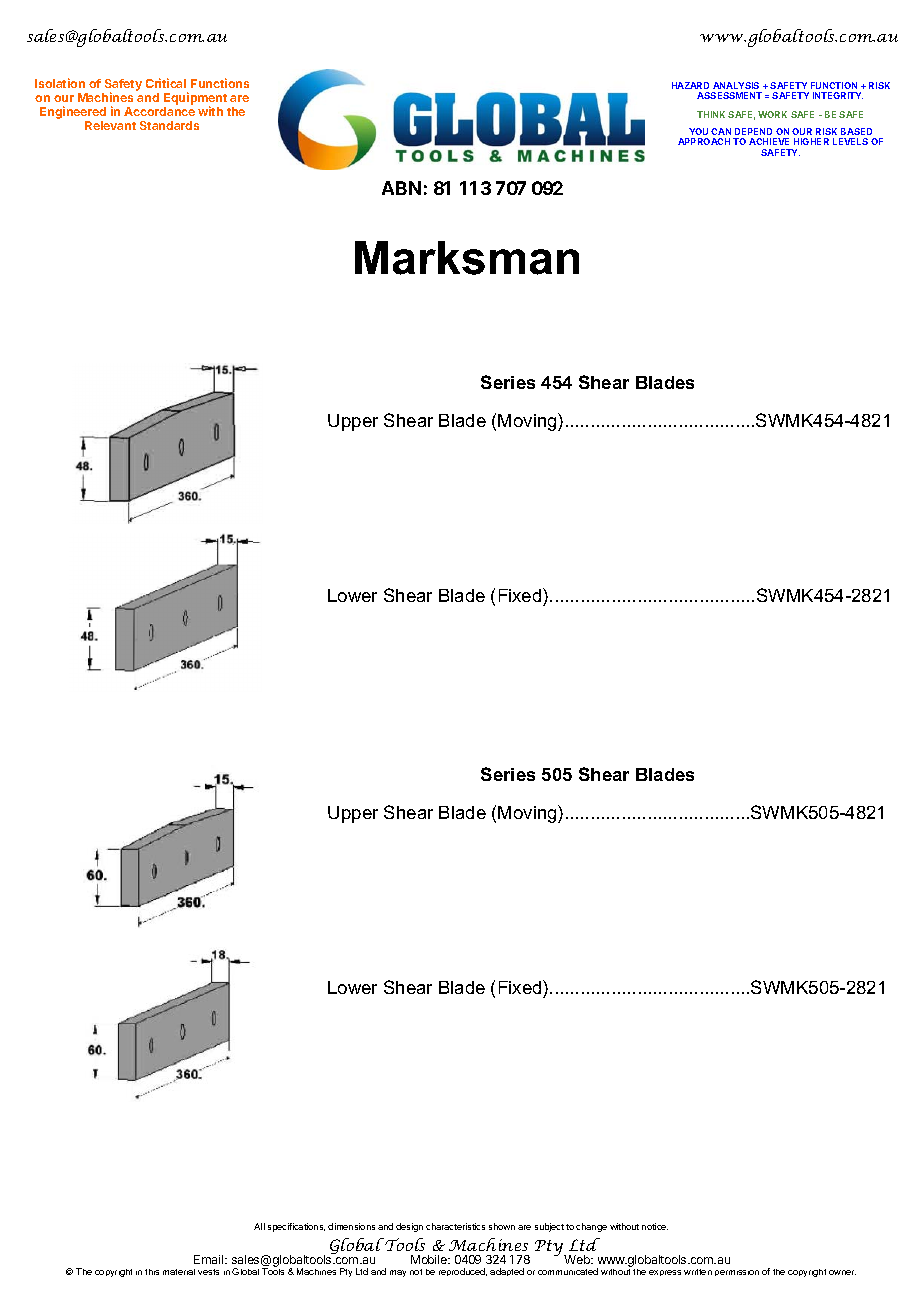 Image resolution: width=924 pixels, height=1308 pixels. I want to click on permission, so click(737, 1273).
